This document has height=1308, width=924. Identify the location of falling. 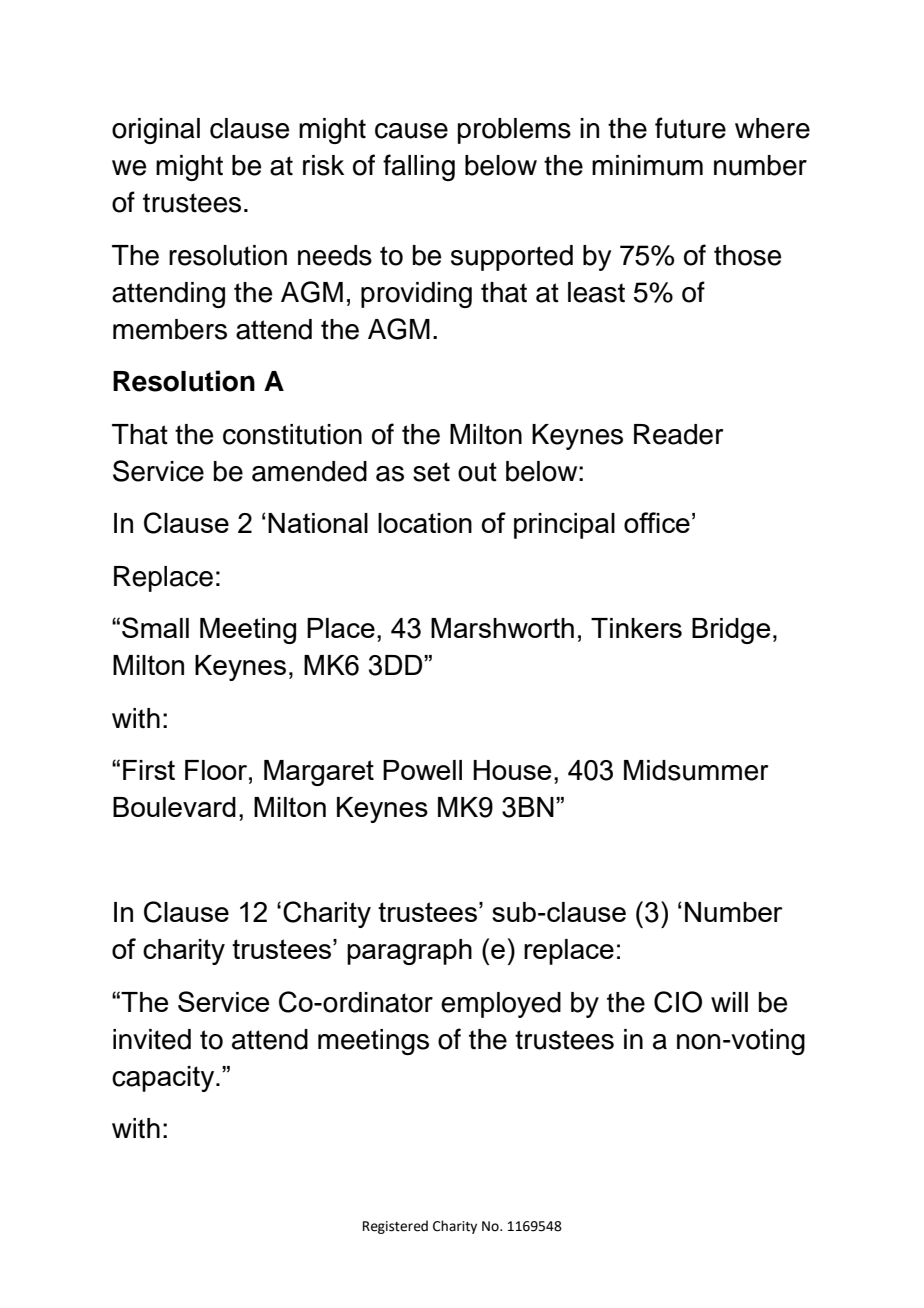
(419, 167).
